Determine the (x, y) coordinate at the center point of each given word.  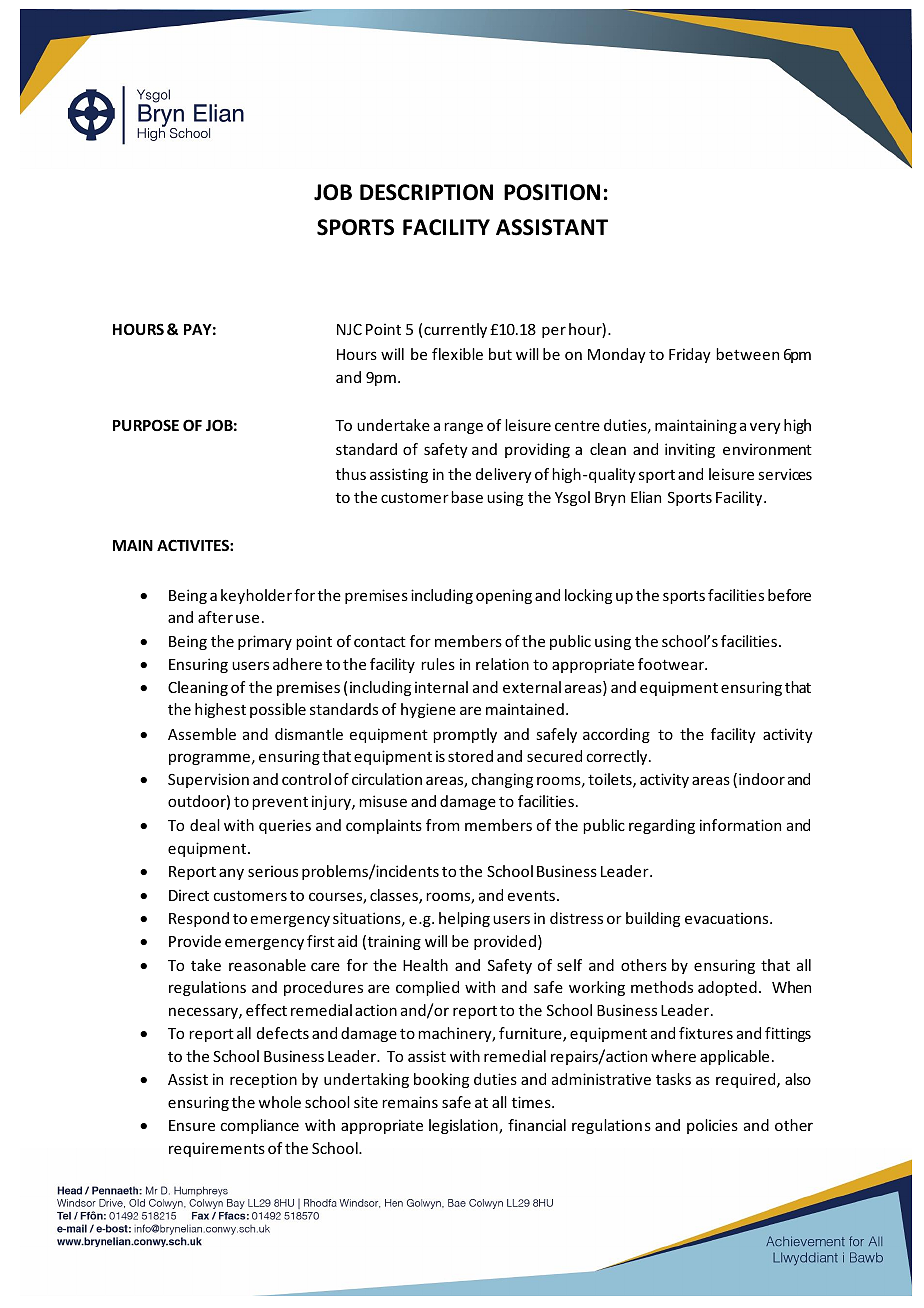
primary (265, 642)
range (463, 428)
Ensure (192, 1125)
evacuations (728, 918)
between (747, 354)
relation (502, 664)
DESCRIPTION (426, 192)
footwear (672, 664)
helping (464, 919)
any (231, 874)
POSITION (552, 192)
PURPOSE (146, 425)
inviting (690, 450)
